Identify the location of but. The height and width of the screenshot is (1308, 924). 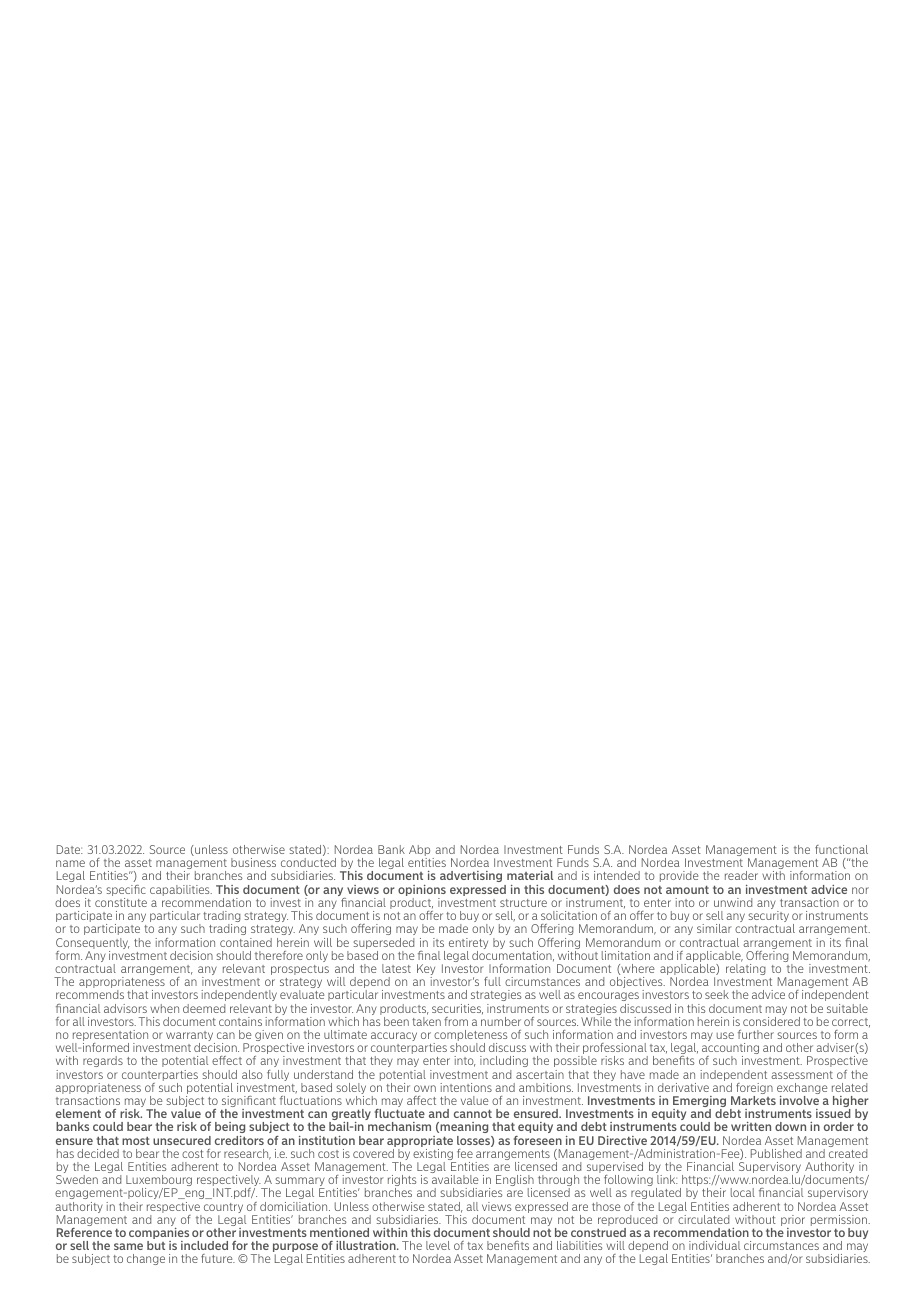
(156, 1245).
